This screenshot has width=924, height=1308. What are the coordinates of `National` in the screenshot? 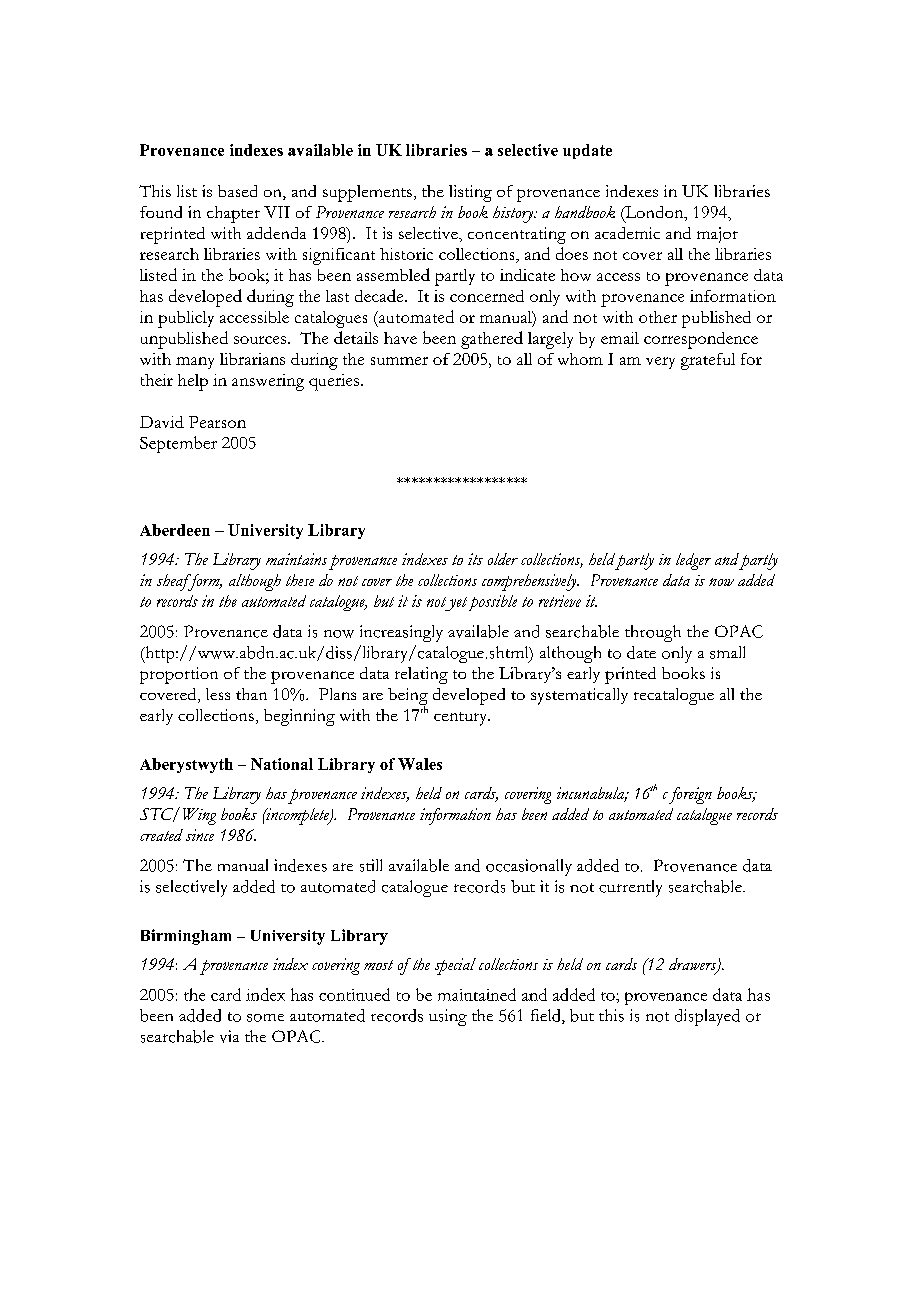 It's located at (282, 764).
